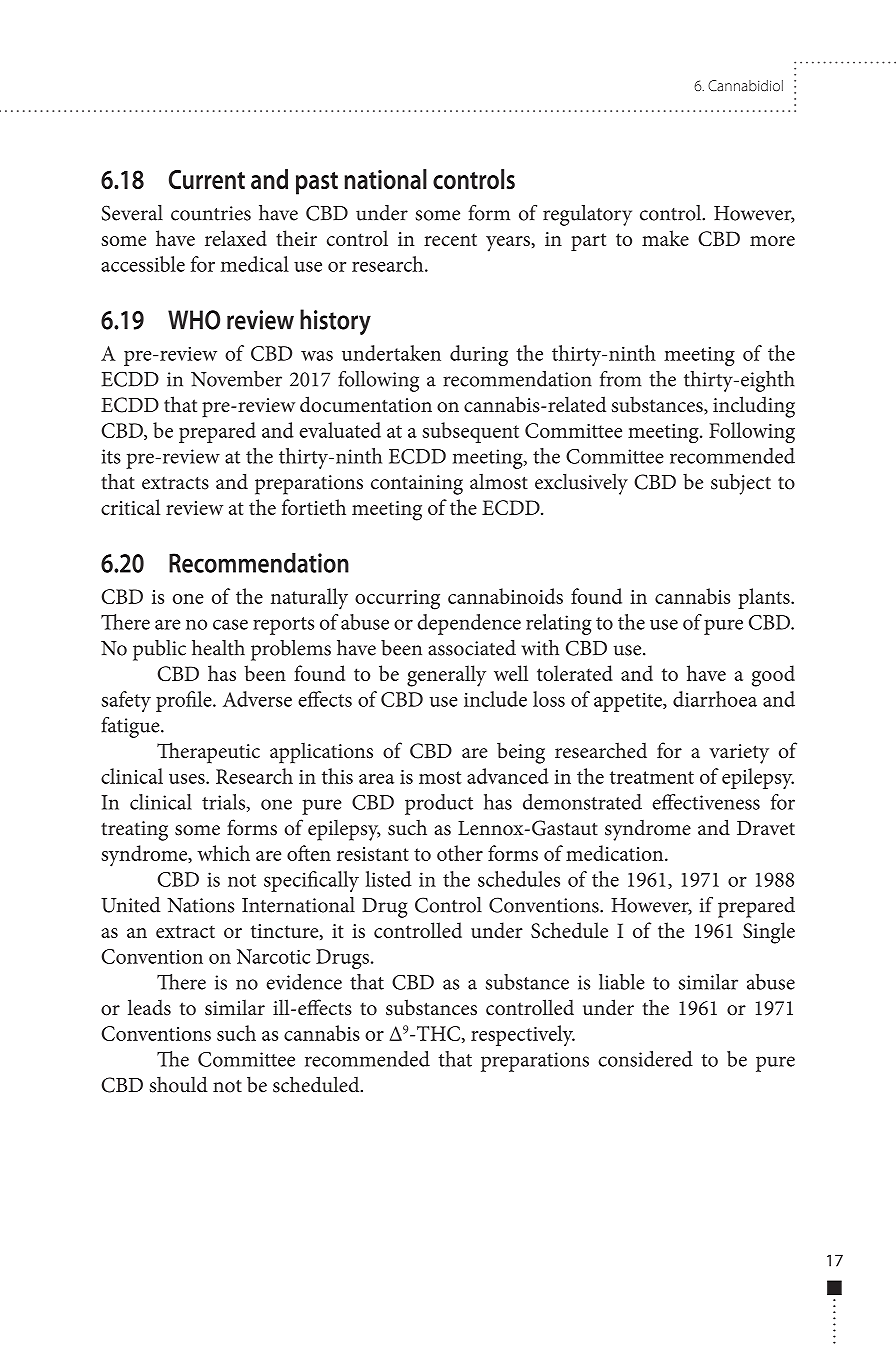 This image has height=1345, width=896. I want to click on past, so click(317, 183).
